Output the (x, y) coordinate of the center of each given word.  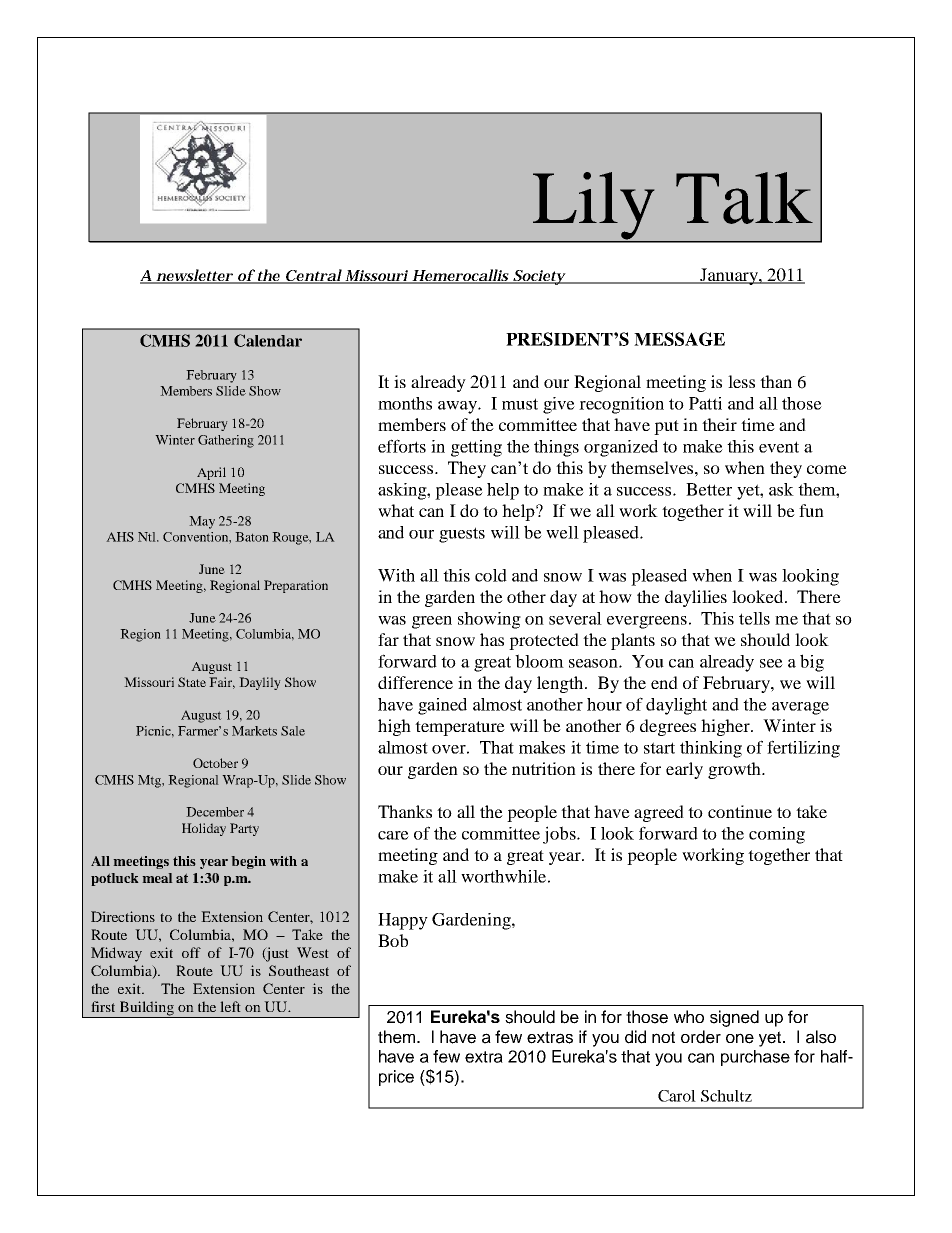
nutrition (544, 768)
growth (735, 770)
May (202, 522)
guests (462, 535)
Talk (744, 198)
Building (147, 1009)
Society (539, 277)
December (215, 812)
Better (709, 489)
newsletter (194, 276)
